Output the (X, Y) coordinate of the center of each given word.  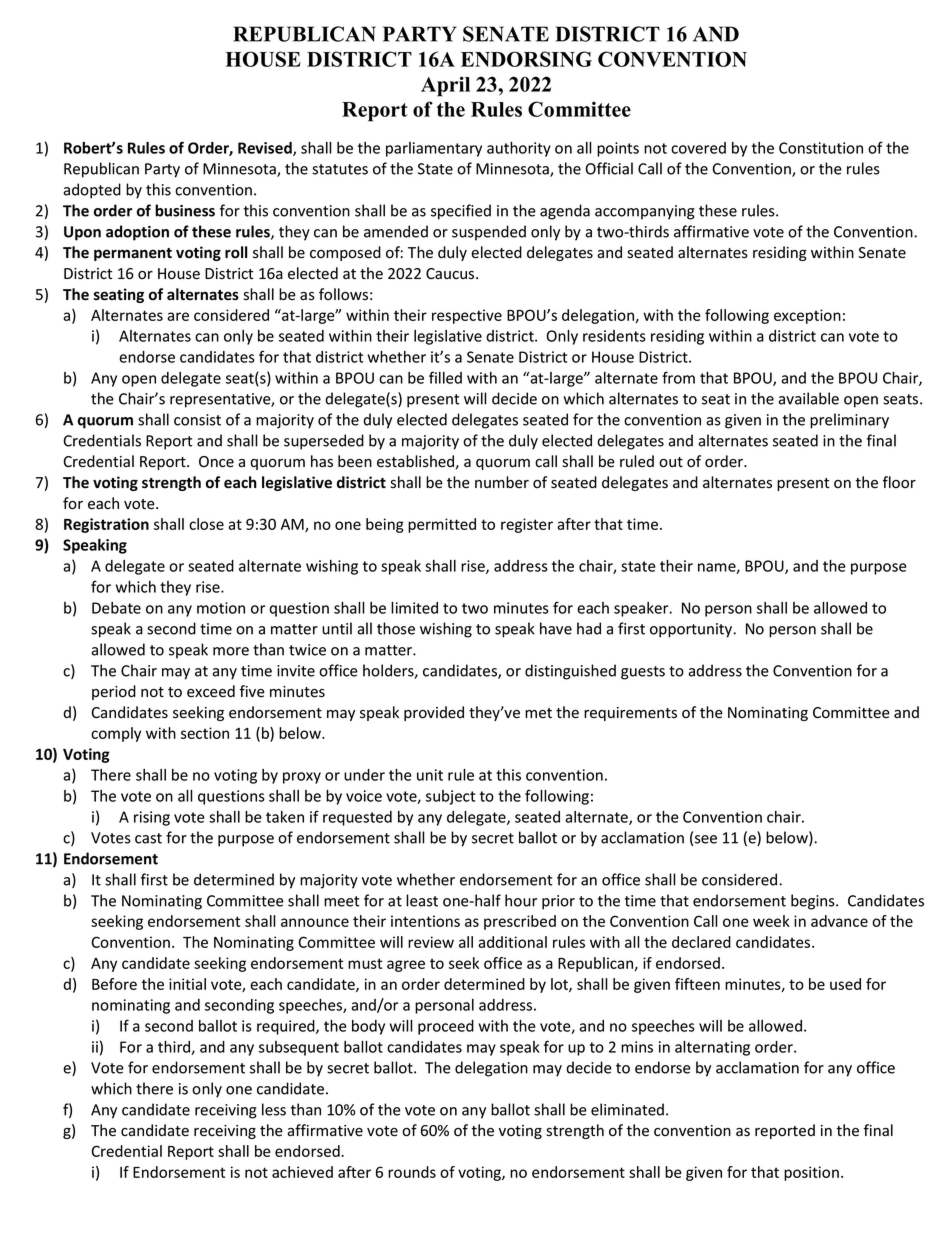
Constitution (821, 148)
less (274, 1109)
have (556, 628)
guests (643, 673)
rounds (412, 1172)
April (445, 86)
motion (221, 608)
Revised (266, 149)
